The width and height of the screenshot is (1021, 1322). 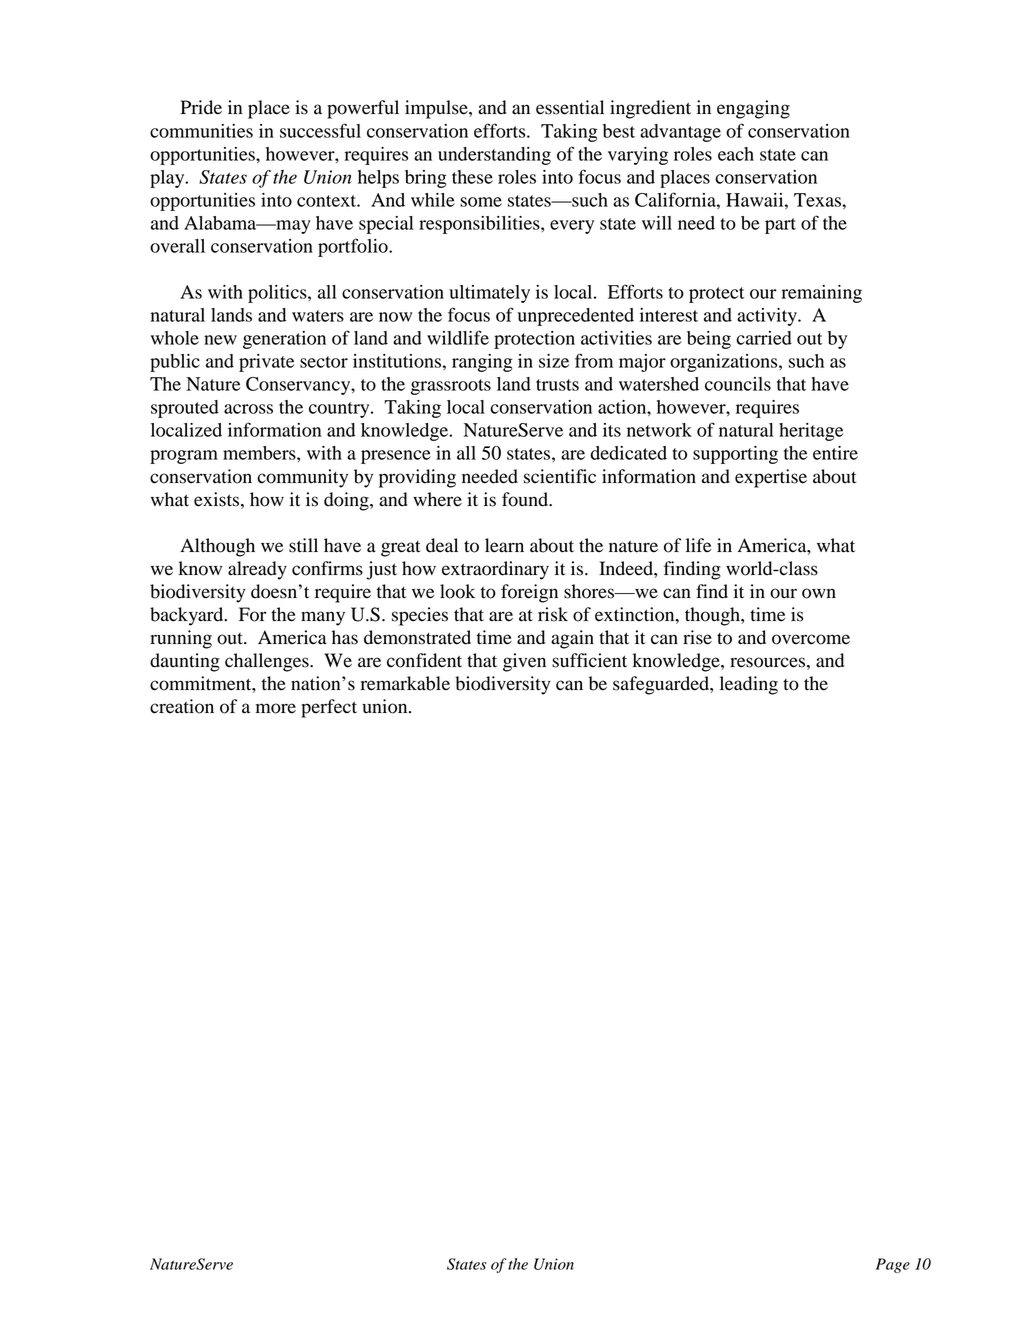 What do you see at coordinates (893, 1265) in the screenshot?
I see `Page` at bounding box center [893, 1265].
